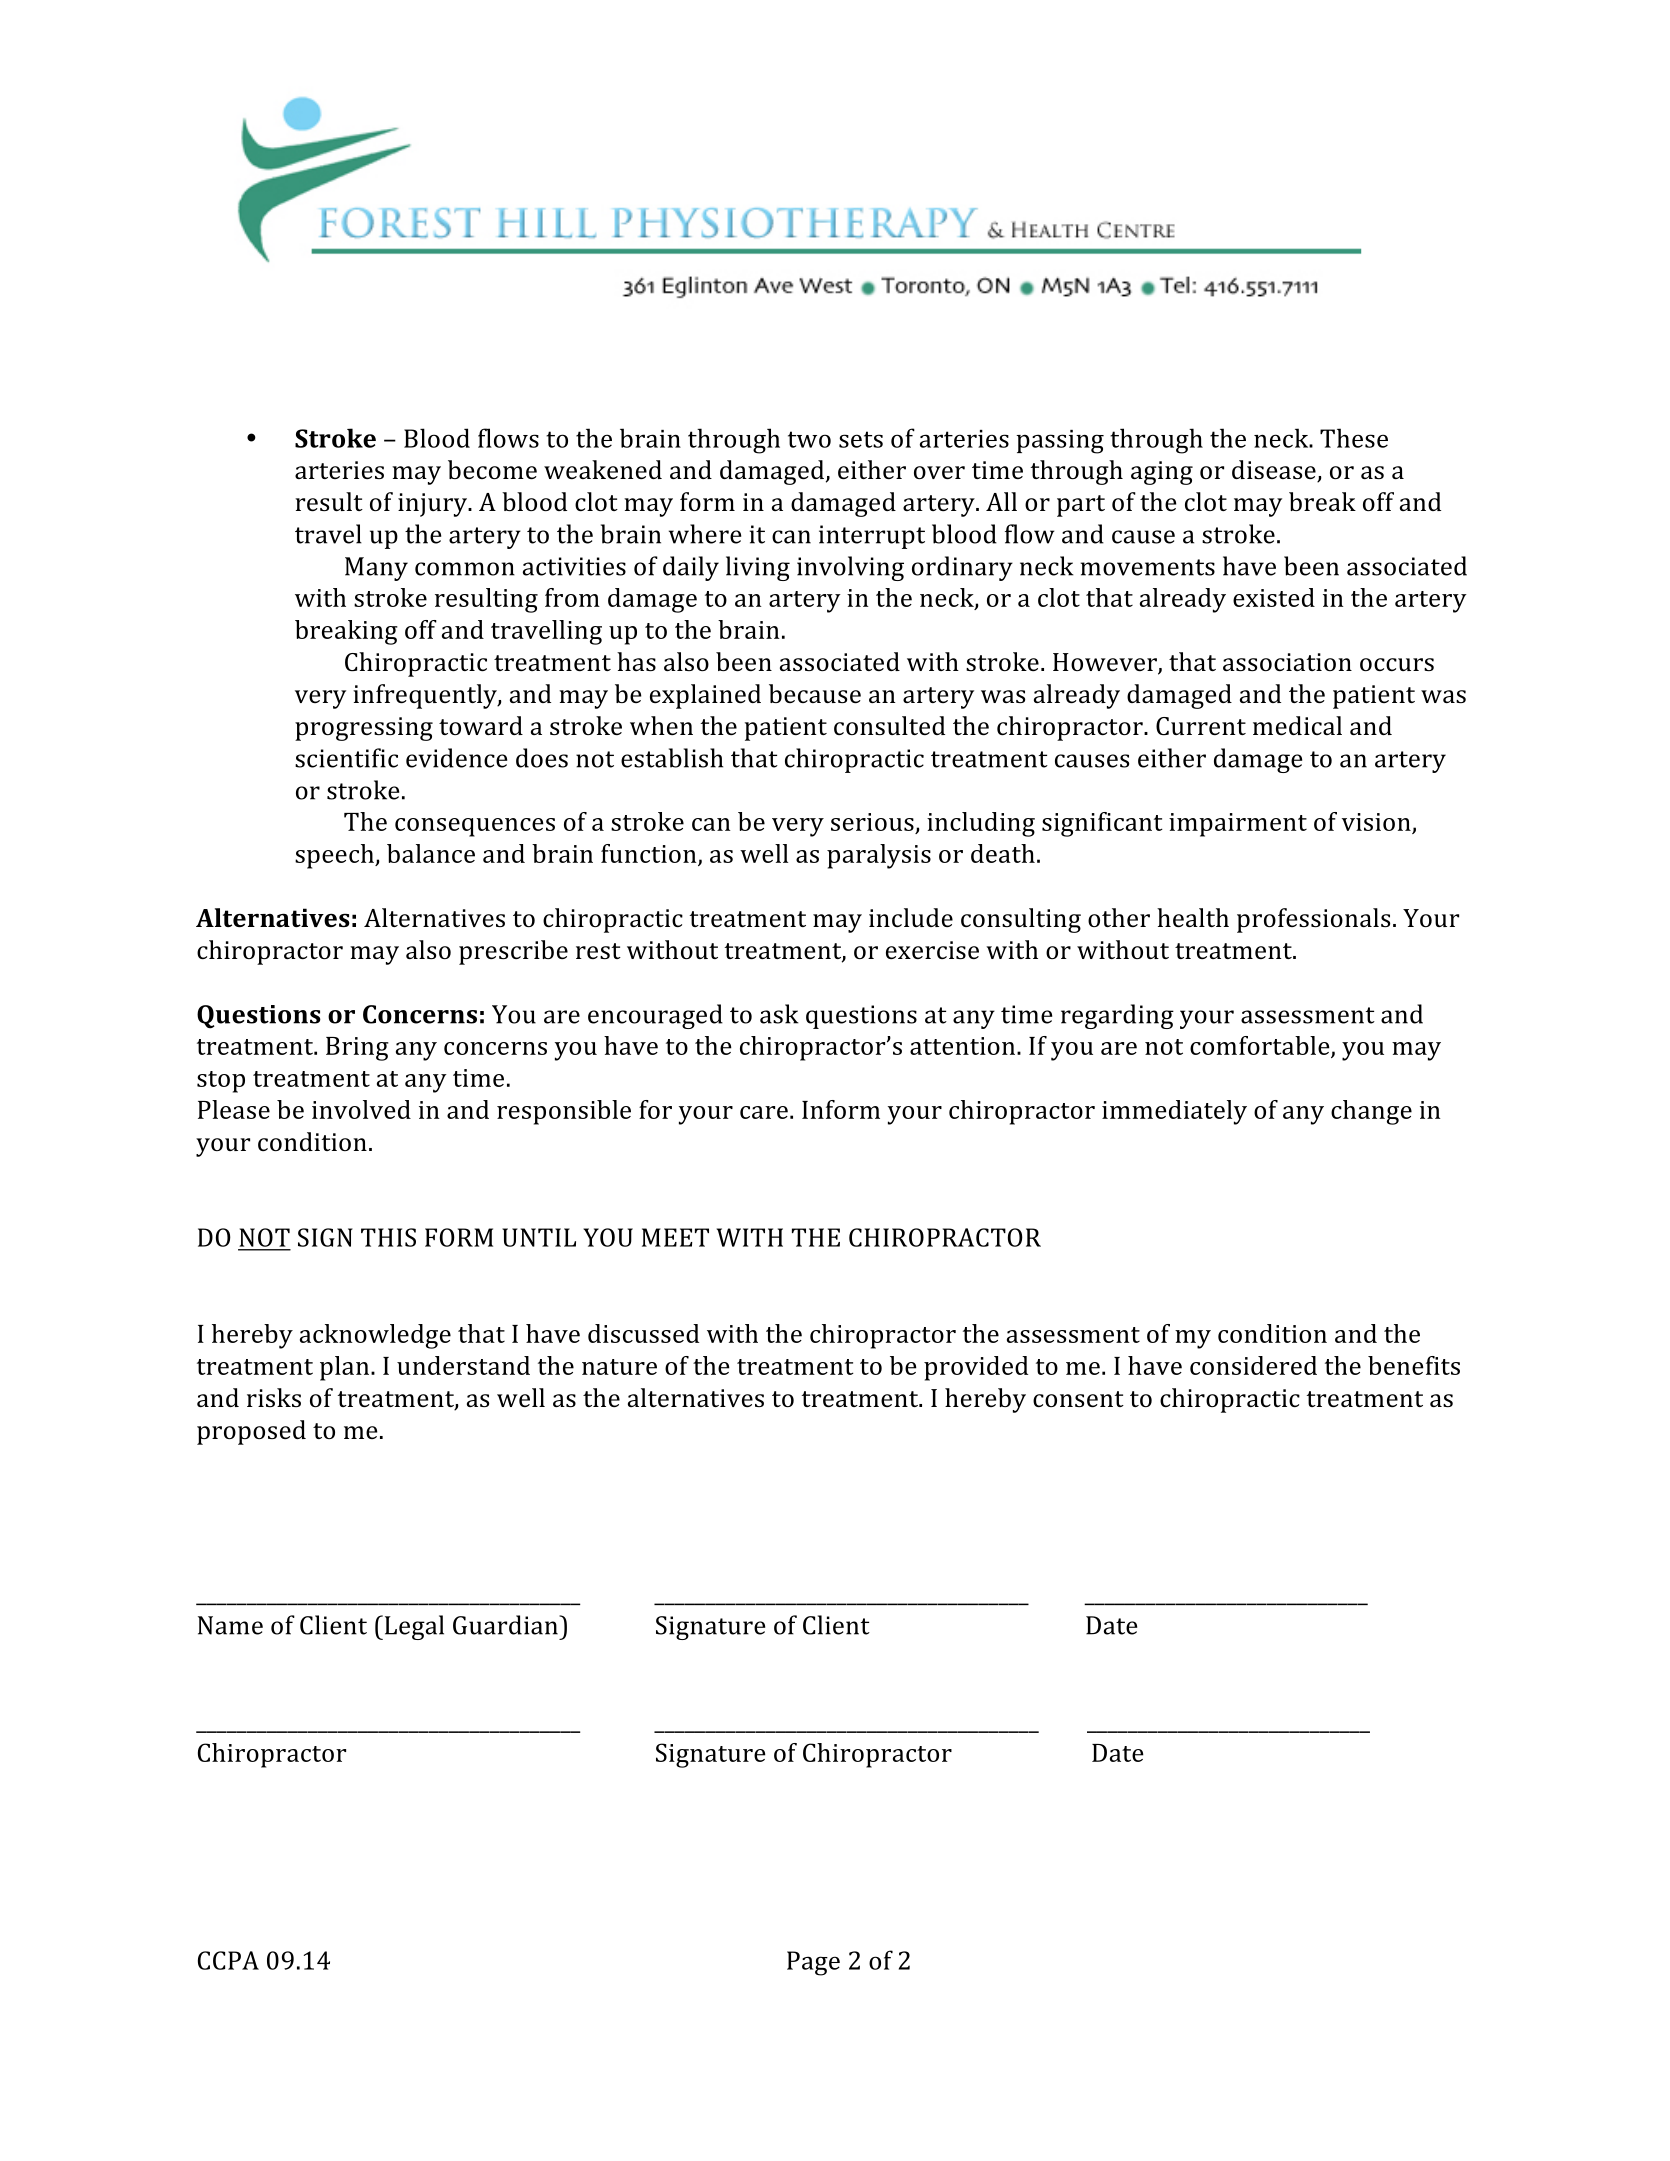 The image size is (1670, 2161). What do you see at coordinates (809, 439) in the image?
I see `two` at bounding box center [809, 439].
